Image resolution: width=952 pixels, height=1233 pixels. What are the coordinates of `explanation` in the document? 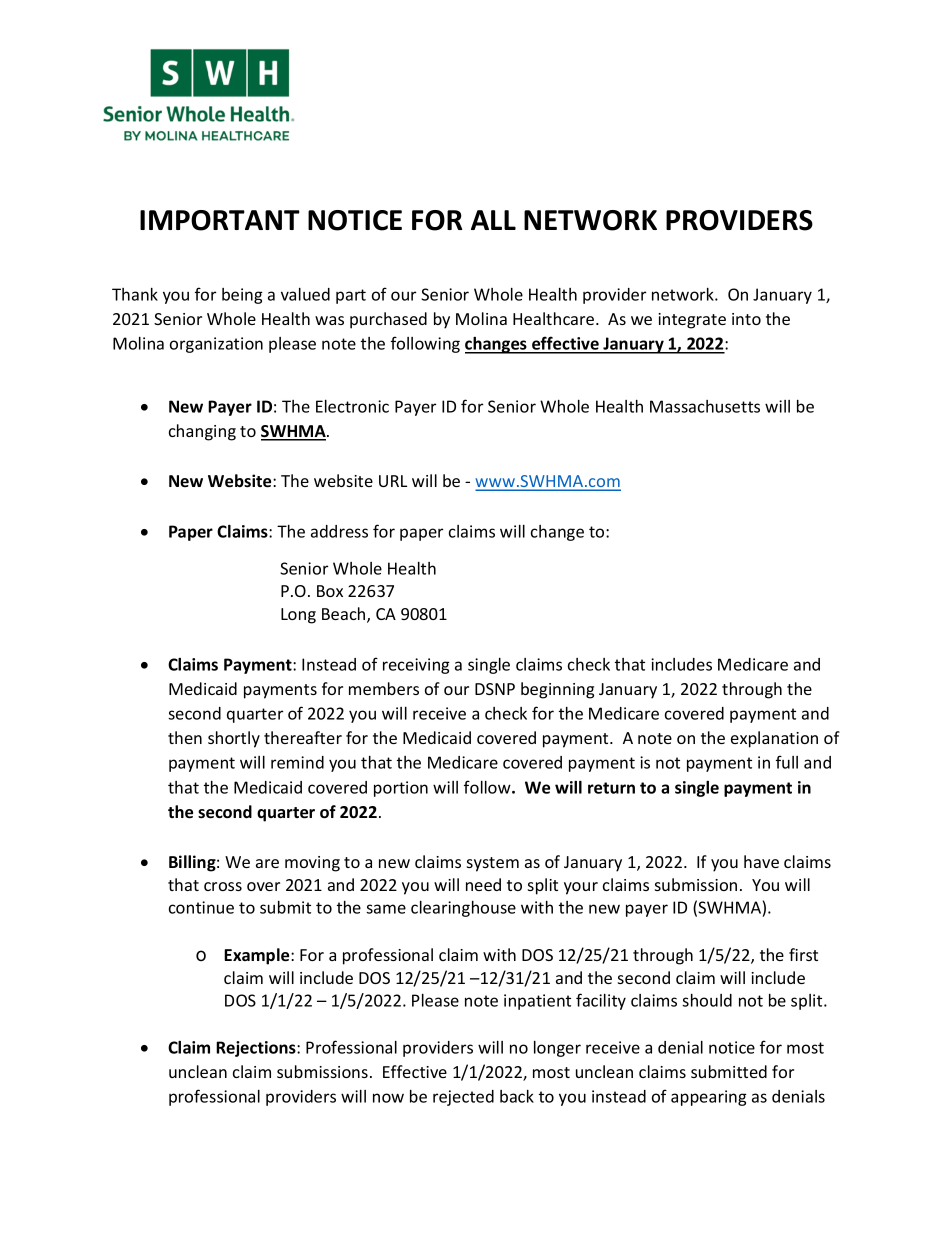 It's located at (774, 739).
